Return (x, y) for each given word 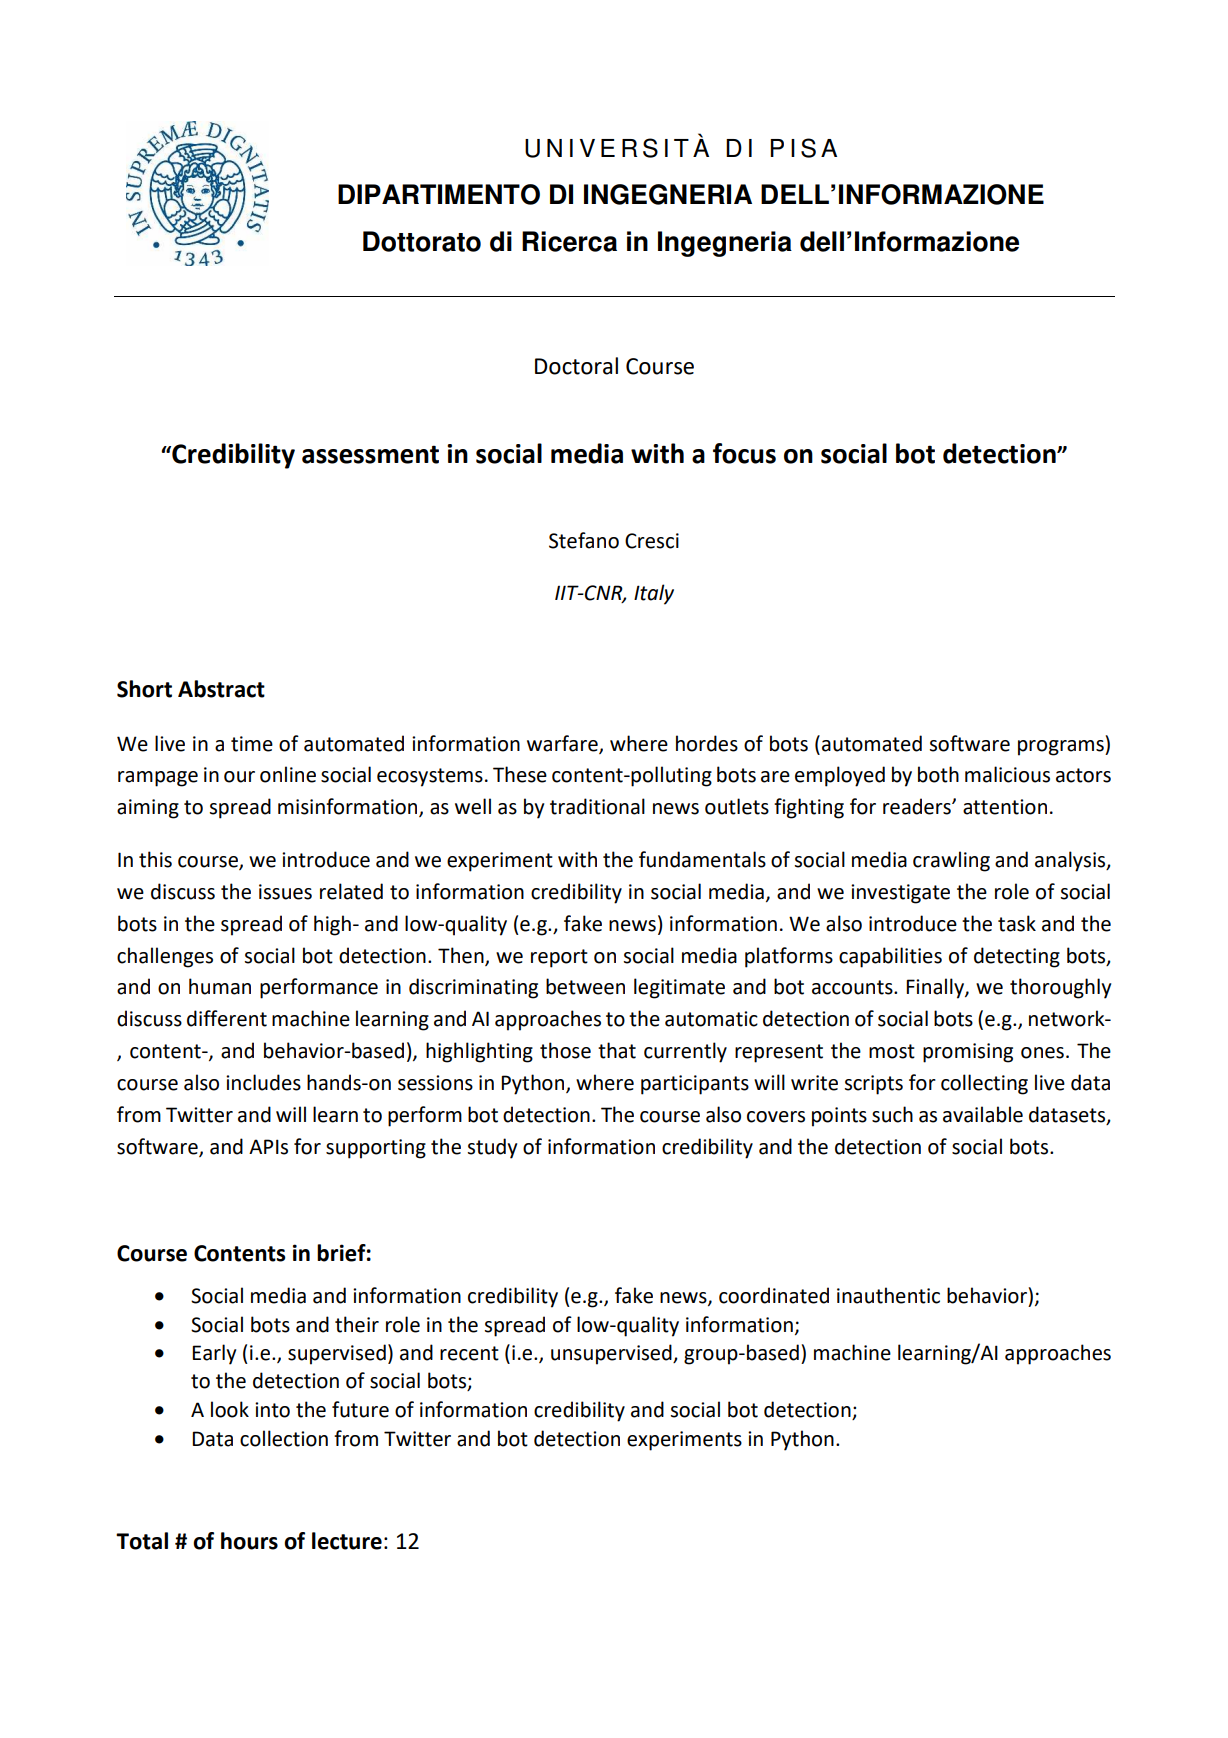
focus (744, 453)
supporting (376, 1149)
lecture (347, 1541)
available (983, 1114)
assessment (370, 454)
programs (1062, 748)
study (492, 1148)
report (559, 958)
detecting (1017, 957)
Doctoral (576, 366)
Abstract (221, 689)
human (220, 986)
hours (249, 1541)
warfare (563, 744)
